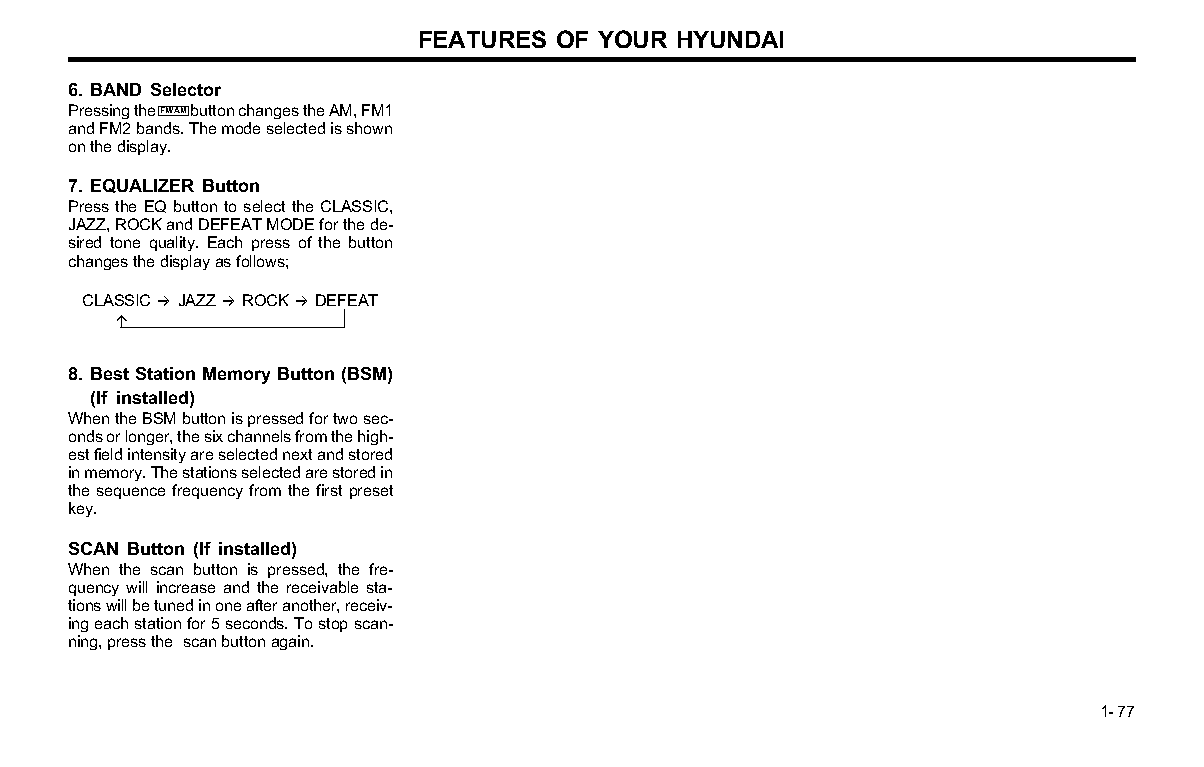 This image has width=1204, height=767. I want to click on YOUR, so click(632, 39).
